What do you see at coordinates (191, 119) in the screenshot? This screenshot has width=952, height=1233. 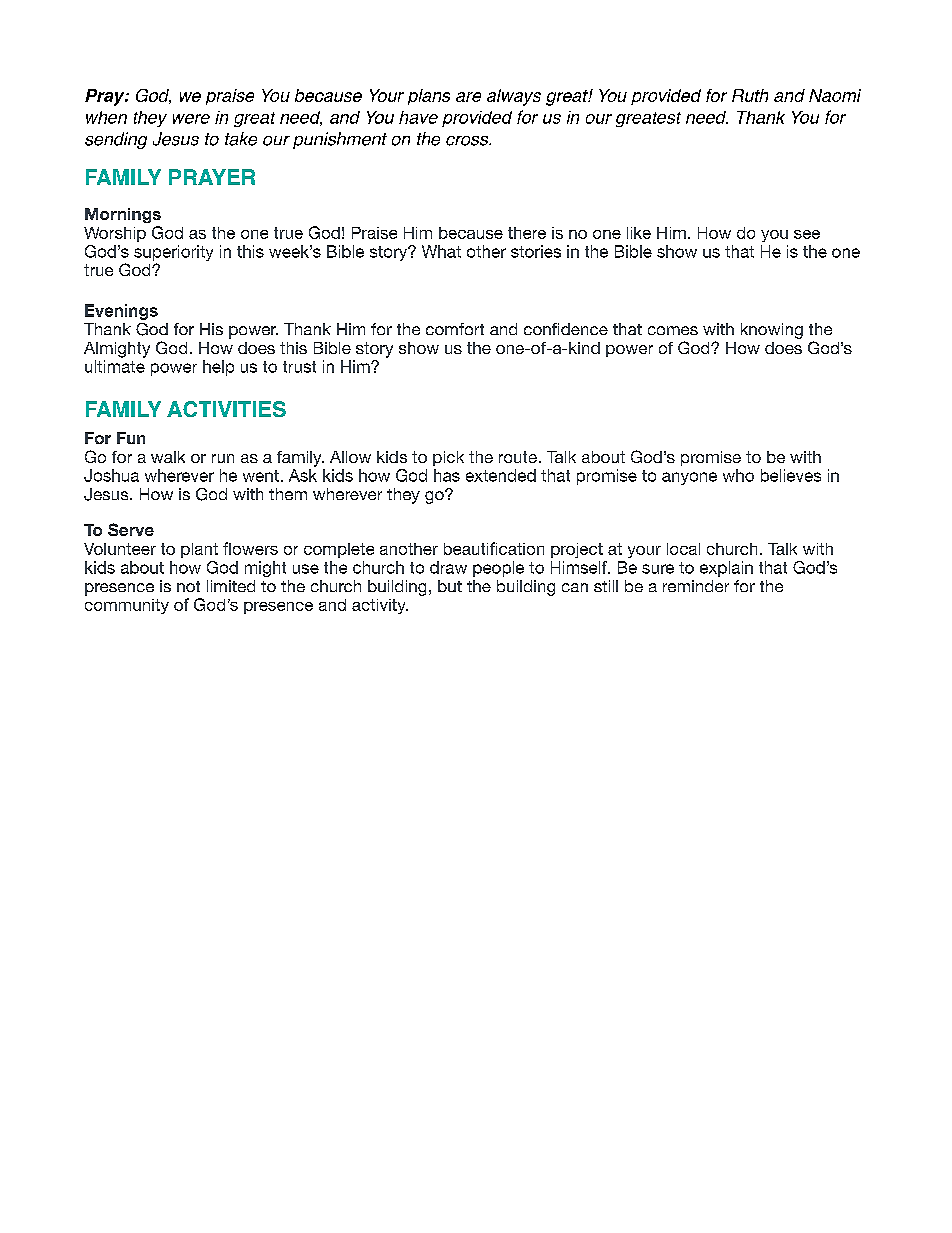 I see `were` at bounding box center [191, 119].
